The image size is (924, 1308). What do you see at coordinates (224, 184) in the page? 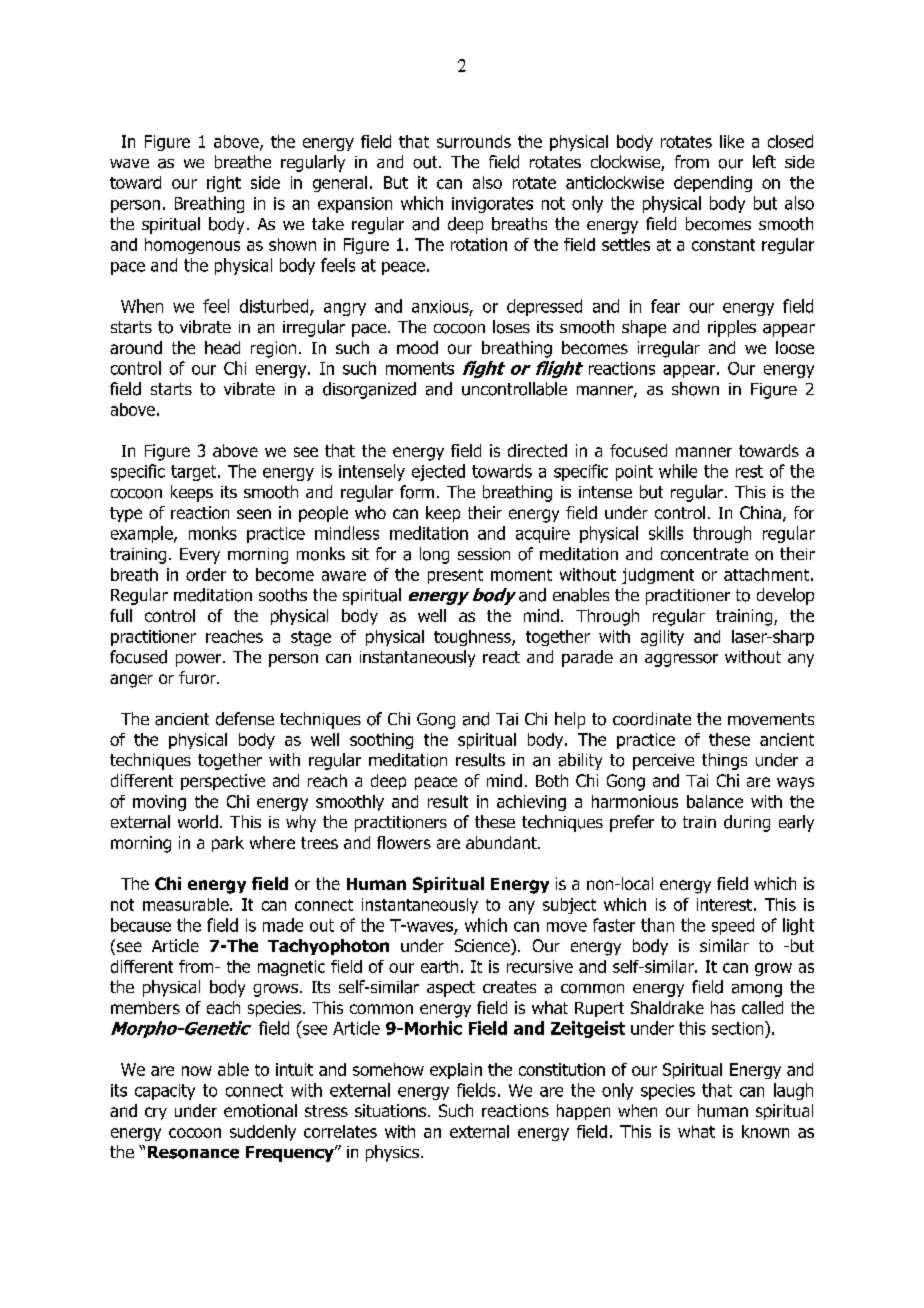
I see `right` at bounding box center [224, 184].
